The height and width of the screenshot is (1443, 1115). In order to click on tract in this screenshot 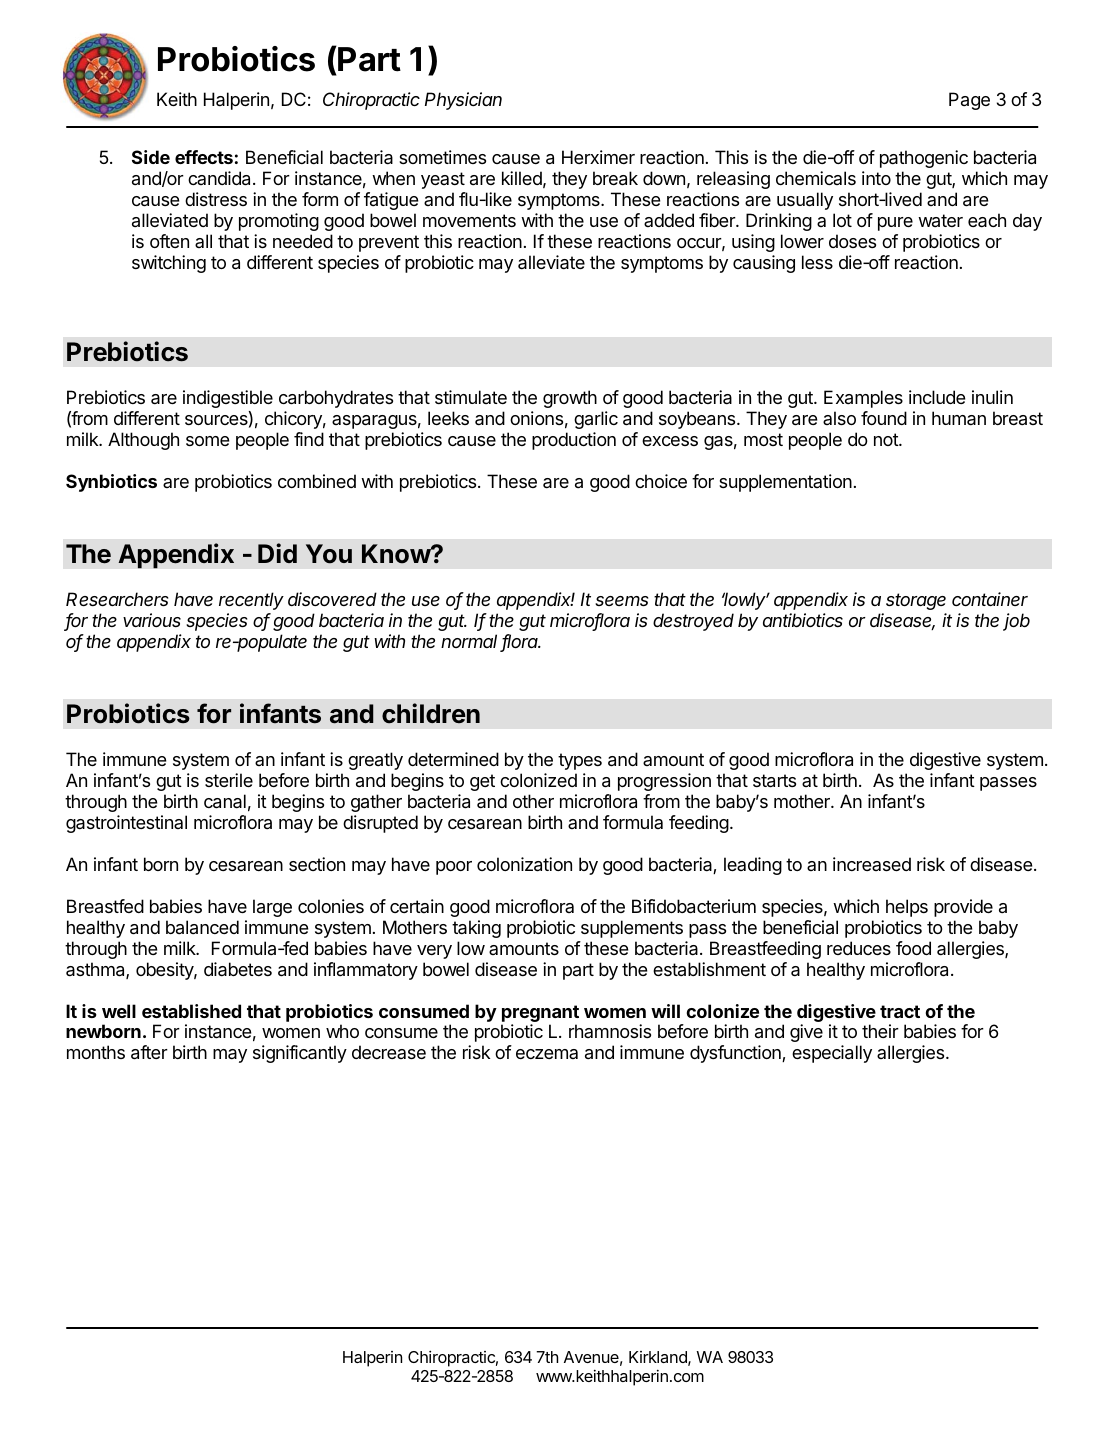, I will do `click(900, 1011)`.
